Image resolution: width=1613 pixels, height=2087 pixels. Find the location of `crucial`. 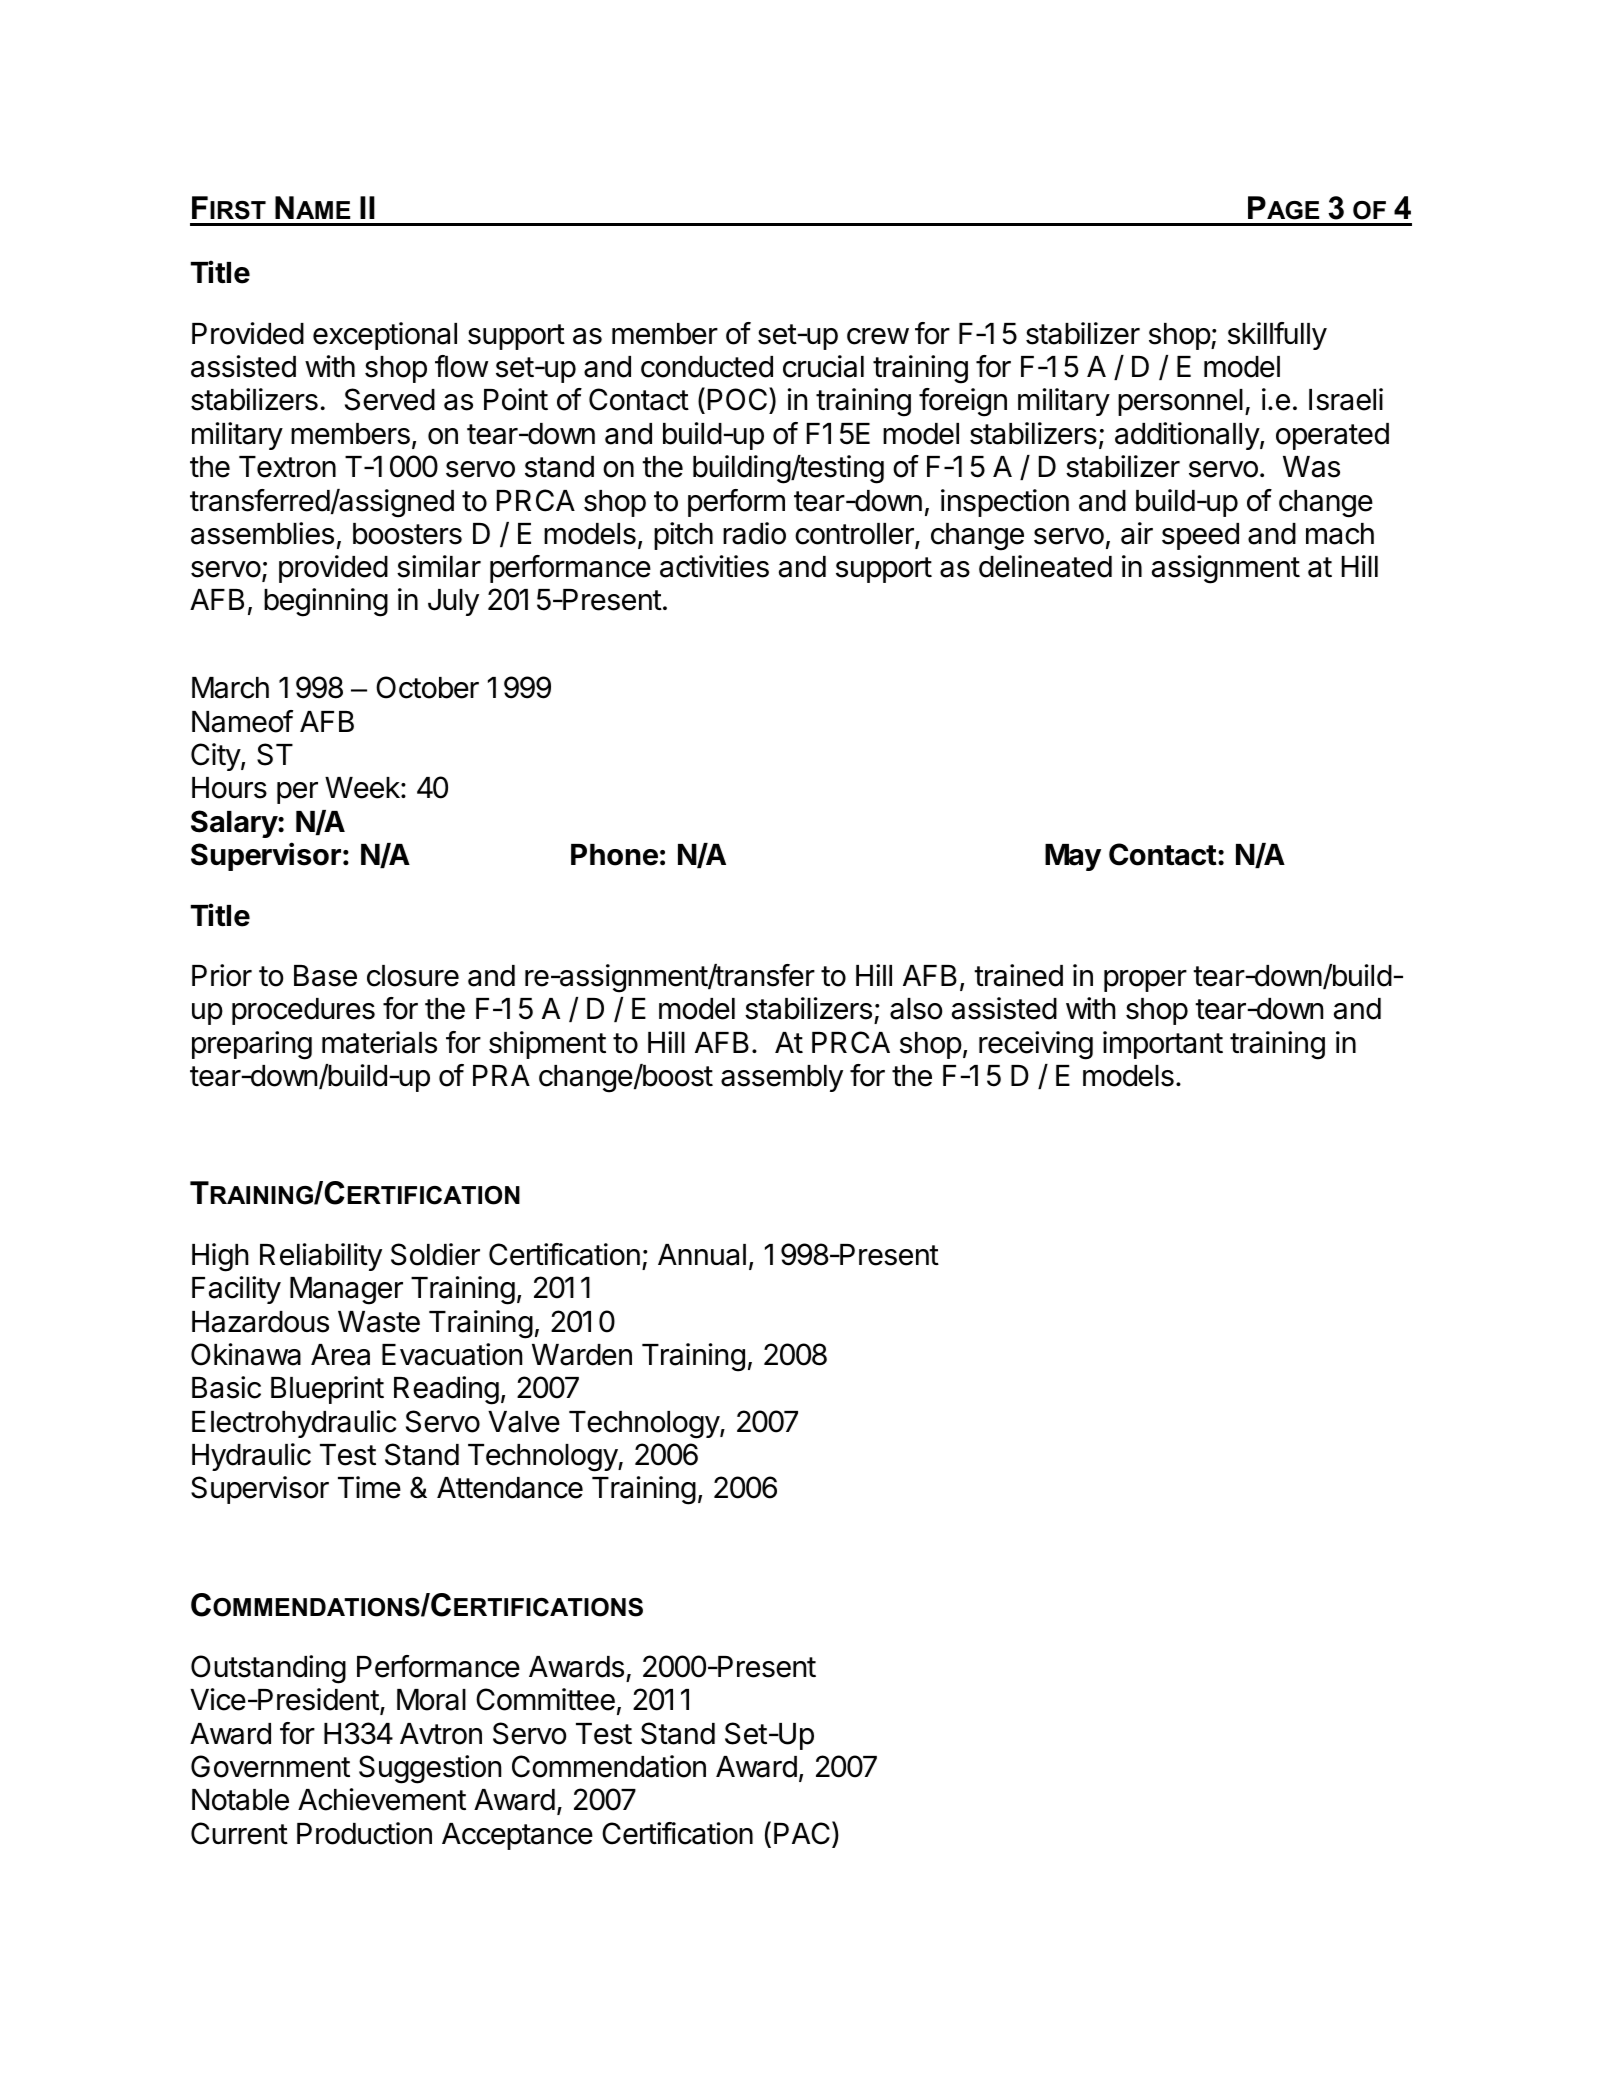

crucial is located at coordinates (823, 366).
